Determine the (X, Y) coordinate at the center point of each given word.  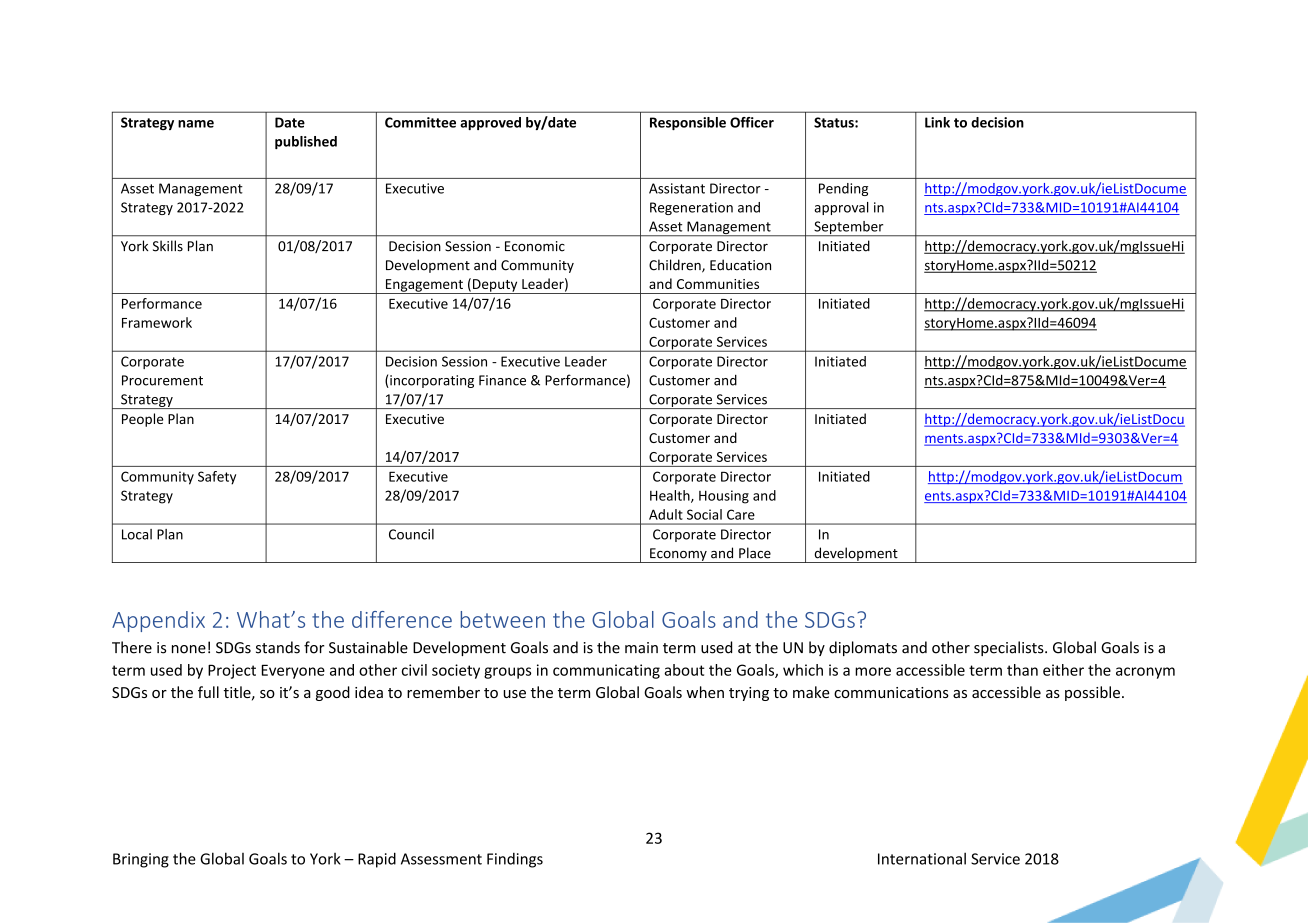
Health (671, 496)
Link (937, 122)
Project (232, 671)
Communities (718, 284)
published (306, 142)
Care (741, 514)
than (1022, 670)
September (849, 229)
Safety (217, 478)
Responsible (688, 123)
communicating (606, 671)
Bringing (141, 860)
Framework (157, 322)
